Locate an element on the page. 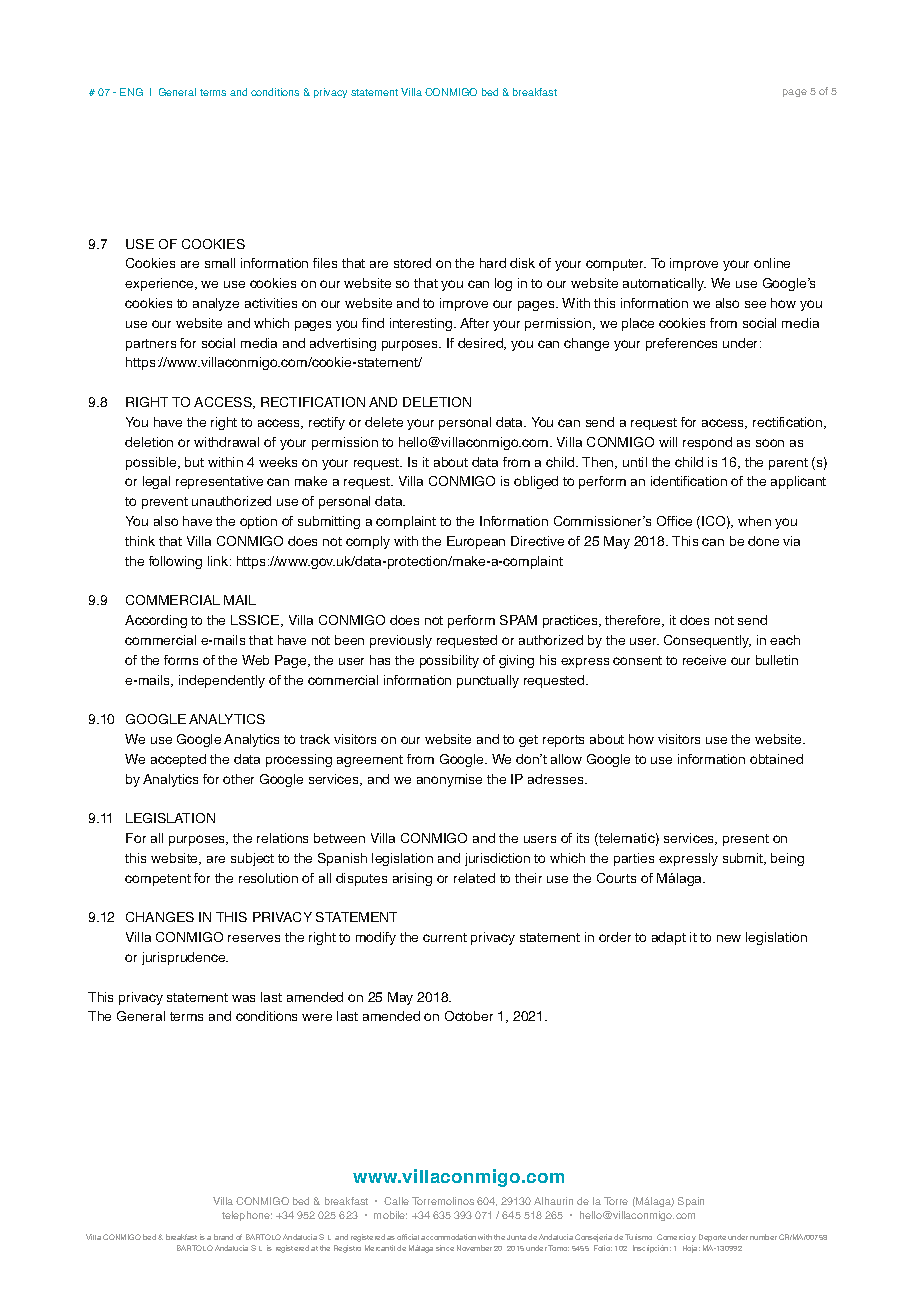 This document has width=924, height=1308. possibility is located at coordinates (449, 661).
